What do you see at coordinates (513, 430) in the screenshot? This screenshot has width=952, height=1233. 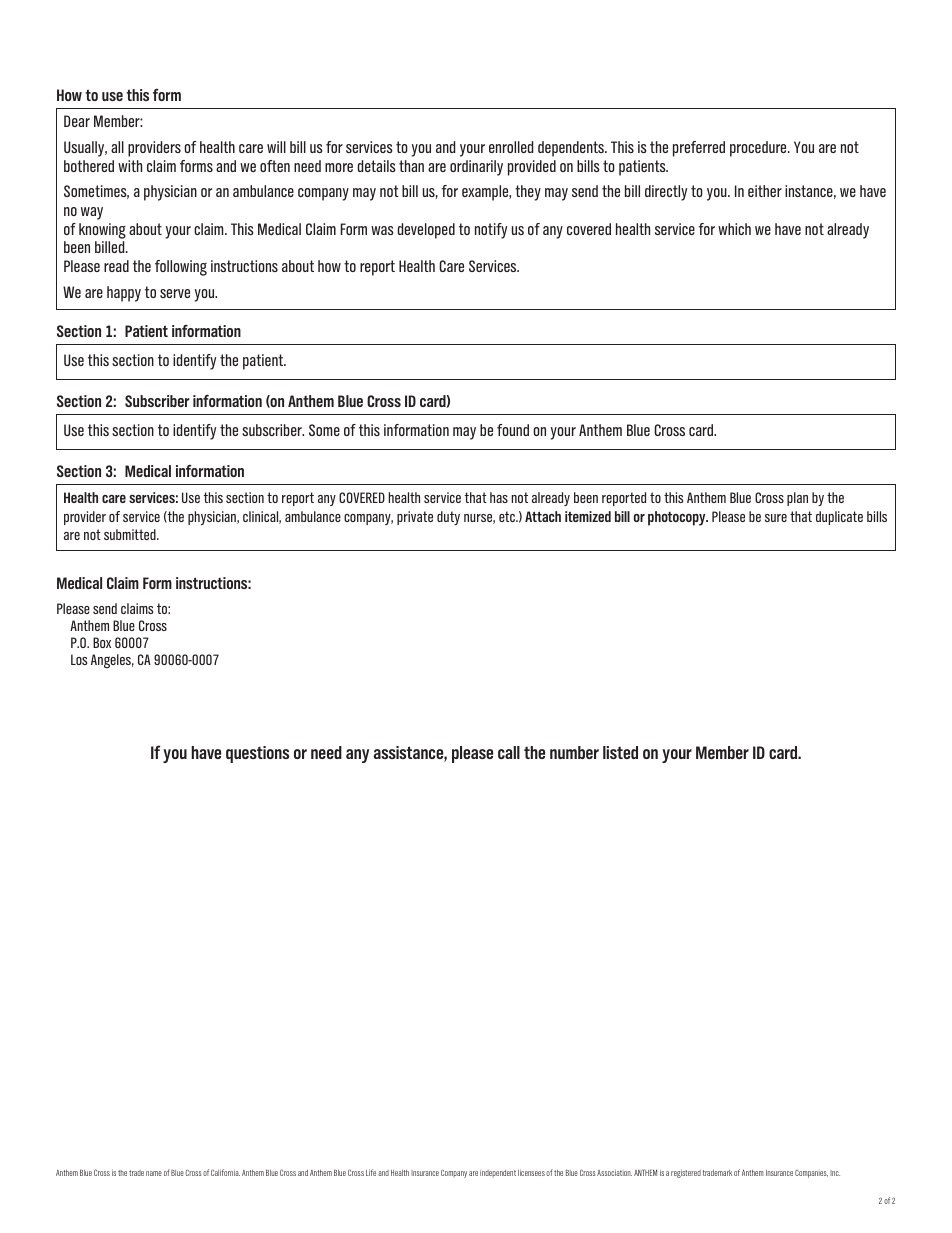 I see `found` at bounding box center [513, 430].
